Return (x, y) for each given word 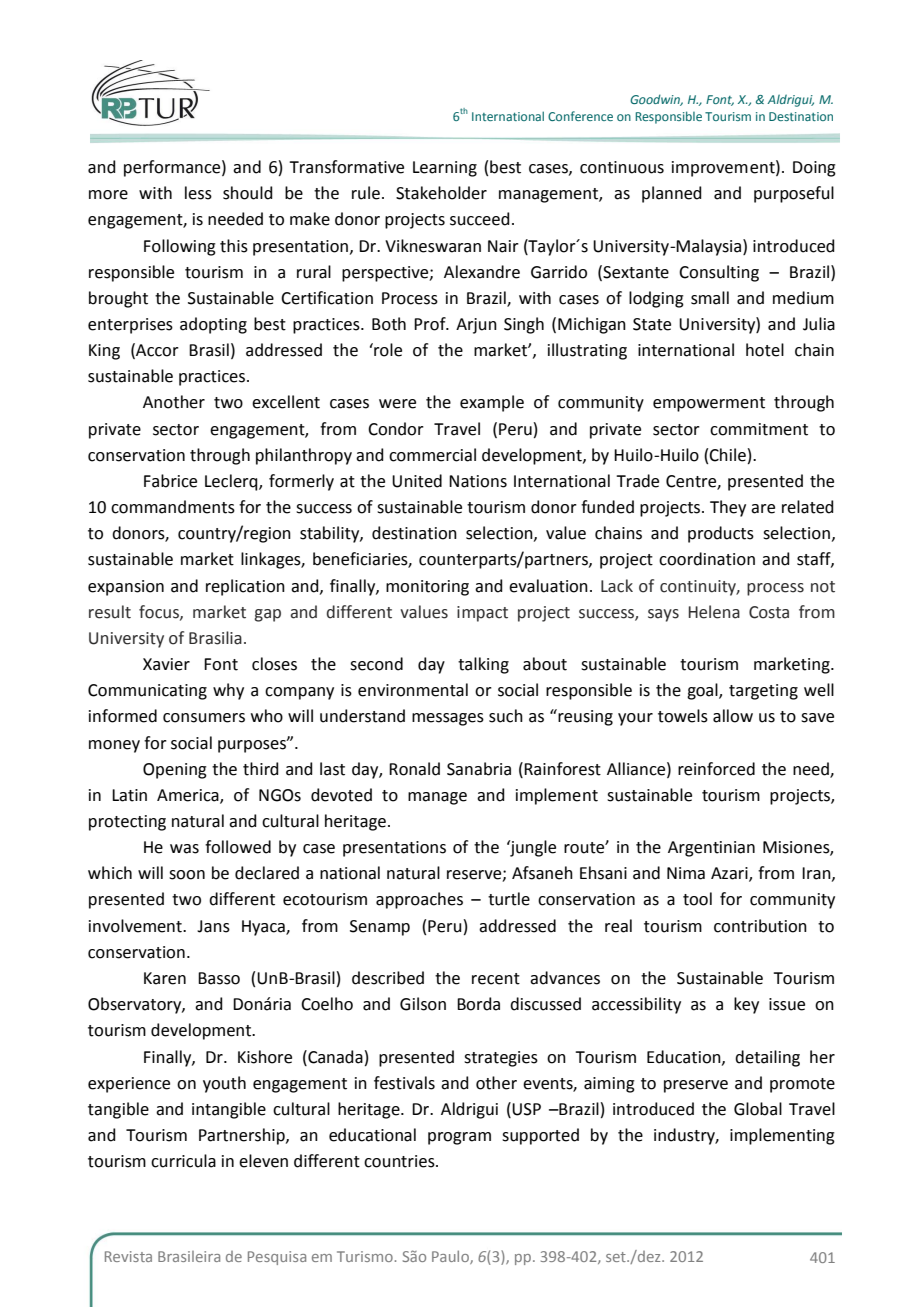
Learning (445, 169)
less (198, 193)
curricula (183, 1161)
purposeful (794, 194)
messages (448, 719)
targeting (763, 692)
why (228, 691)
